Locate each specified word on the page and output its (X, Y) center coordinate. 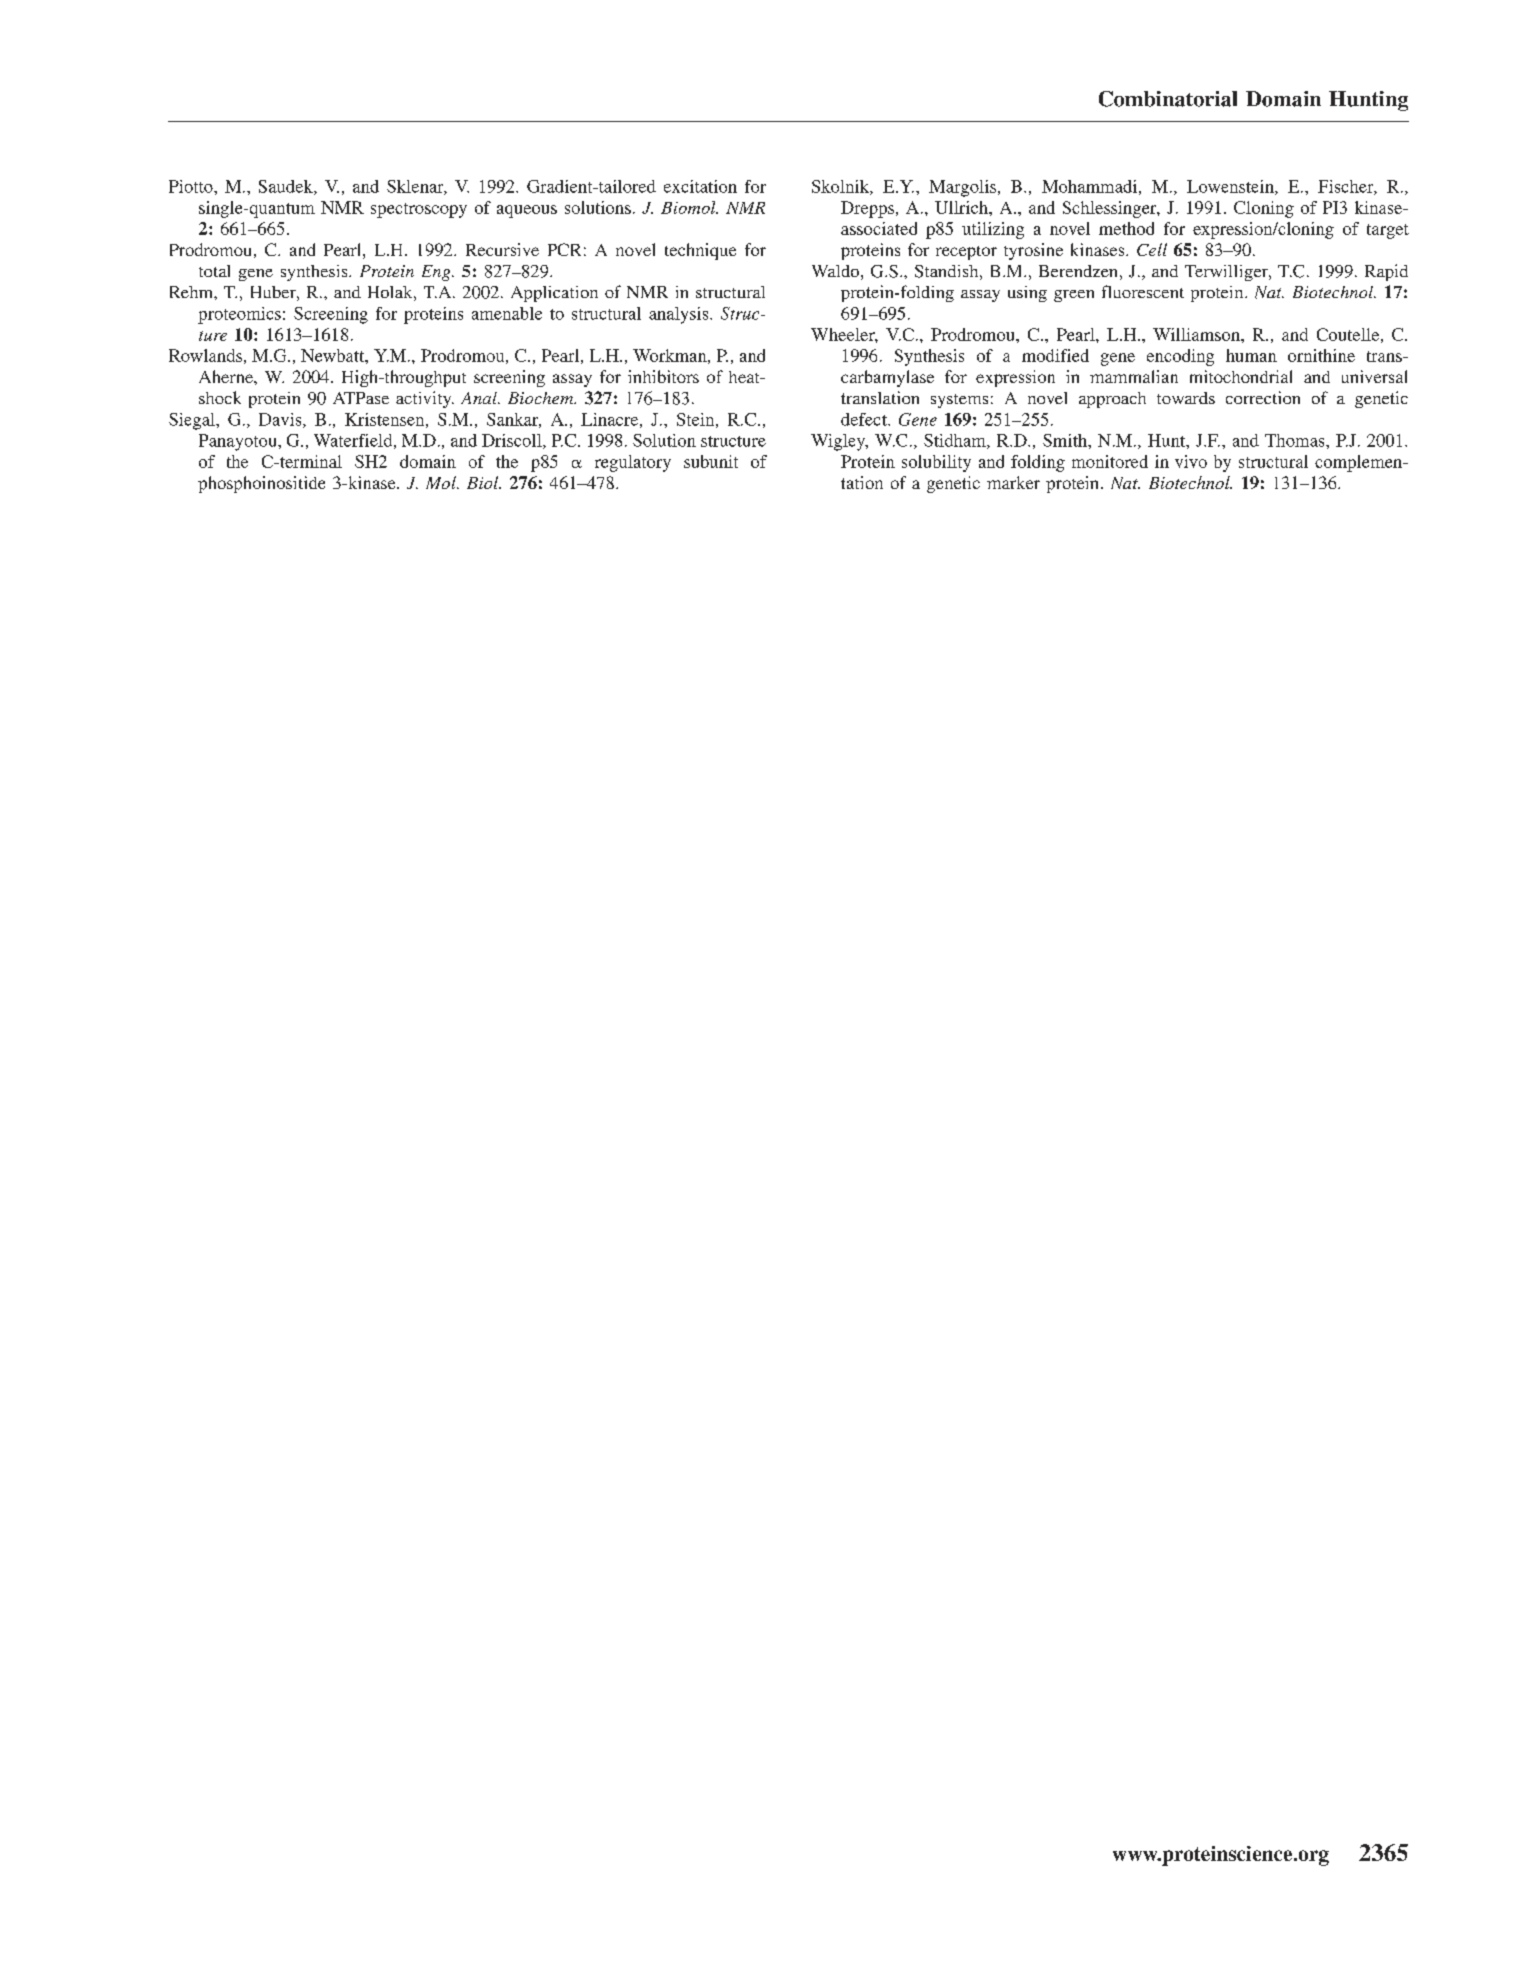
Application (554, 294)
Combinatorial (1168, 99)
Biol (484, 482)
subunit (711, 461)
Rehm (192, 292)
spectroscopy (419, 210)
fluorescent (1143, 291)
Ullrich (962, 207)
